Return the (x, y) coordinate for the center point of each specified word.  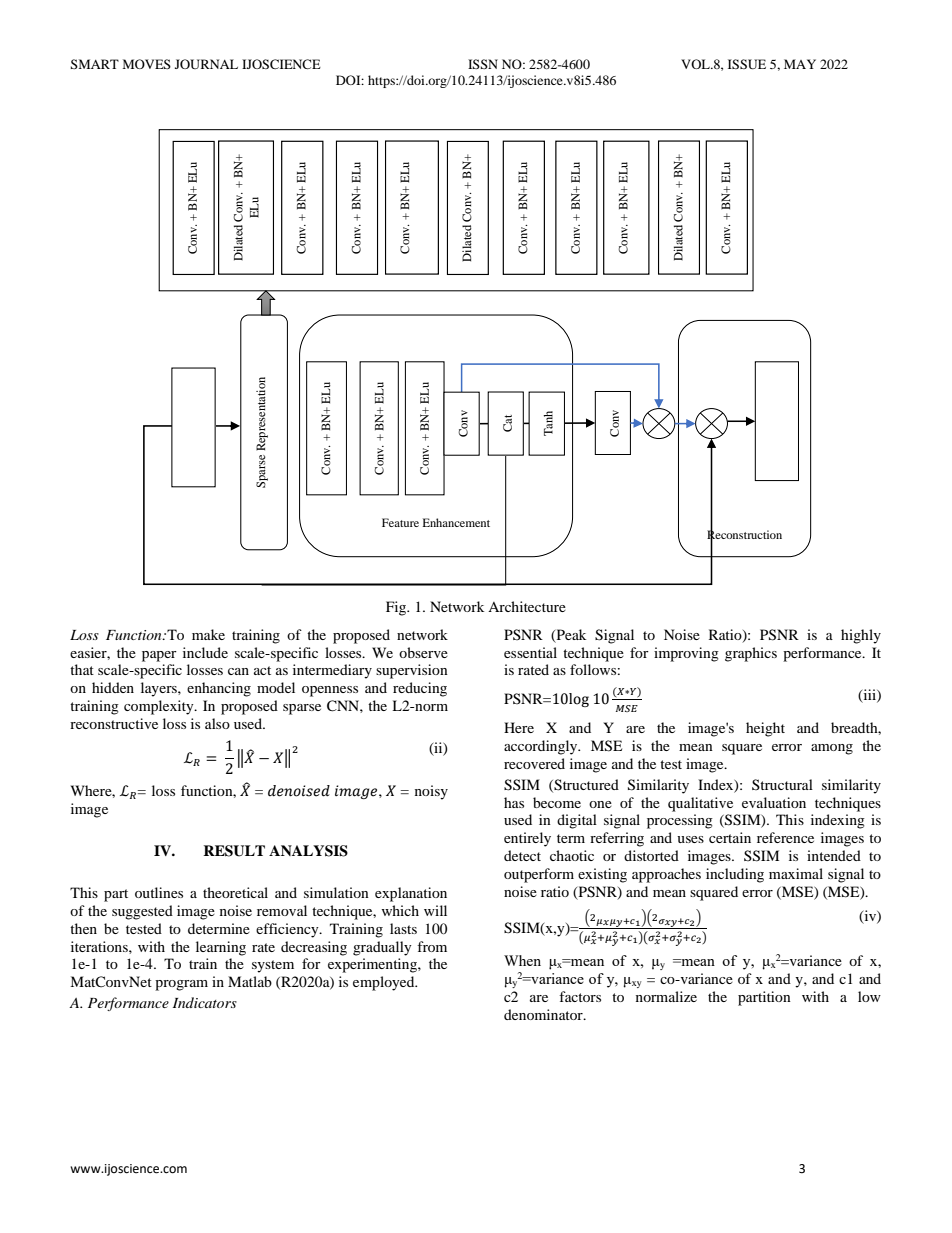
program (181, 985)
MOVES (147, 64)
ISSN (483, 64)
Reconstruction (744, 534)
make (208, 634)
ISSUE (747, 64)
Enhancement (456, 522)
